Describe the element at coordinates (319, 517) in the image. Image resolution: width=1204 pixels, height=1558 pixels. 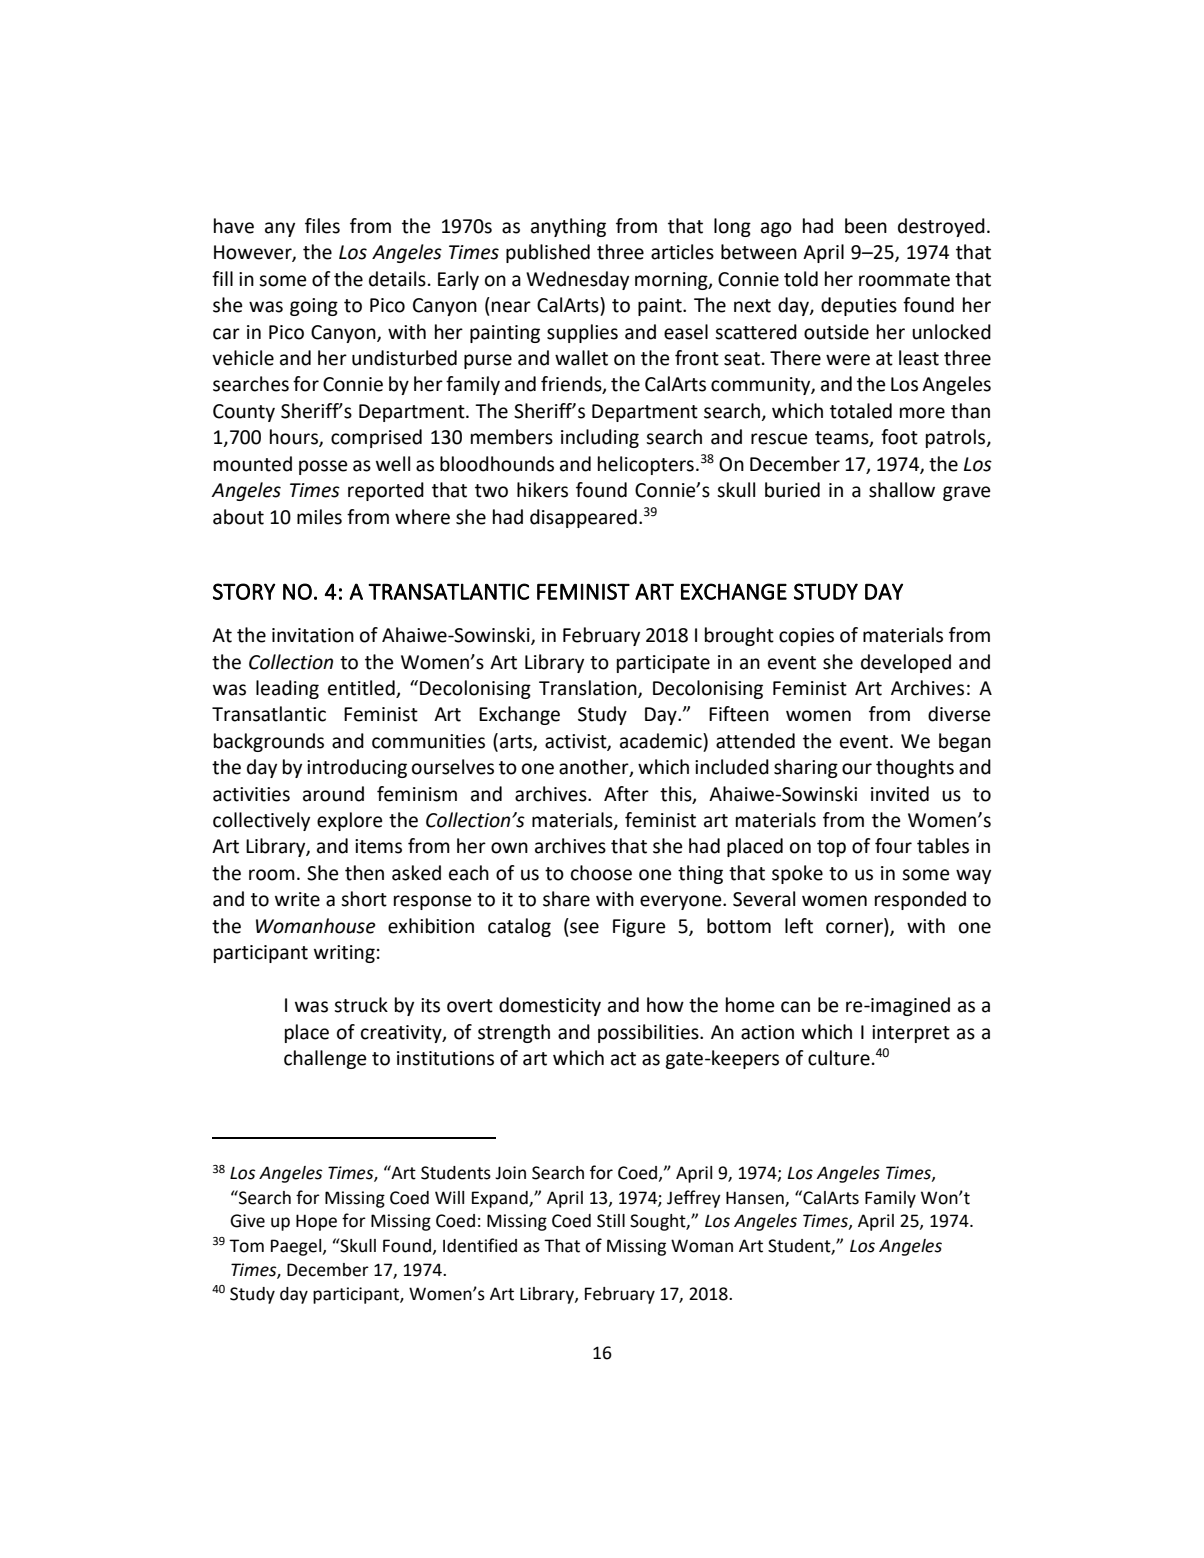
I see `miles` at that location.
